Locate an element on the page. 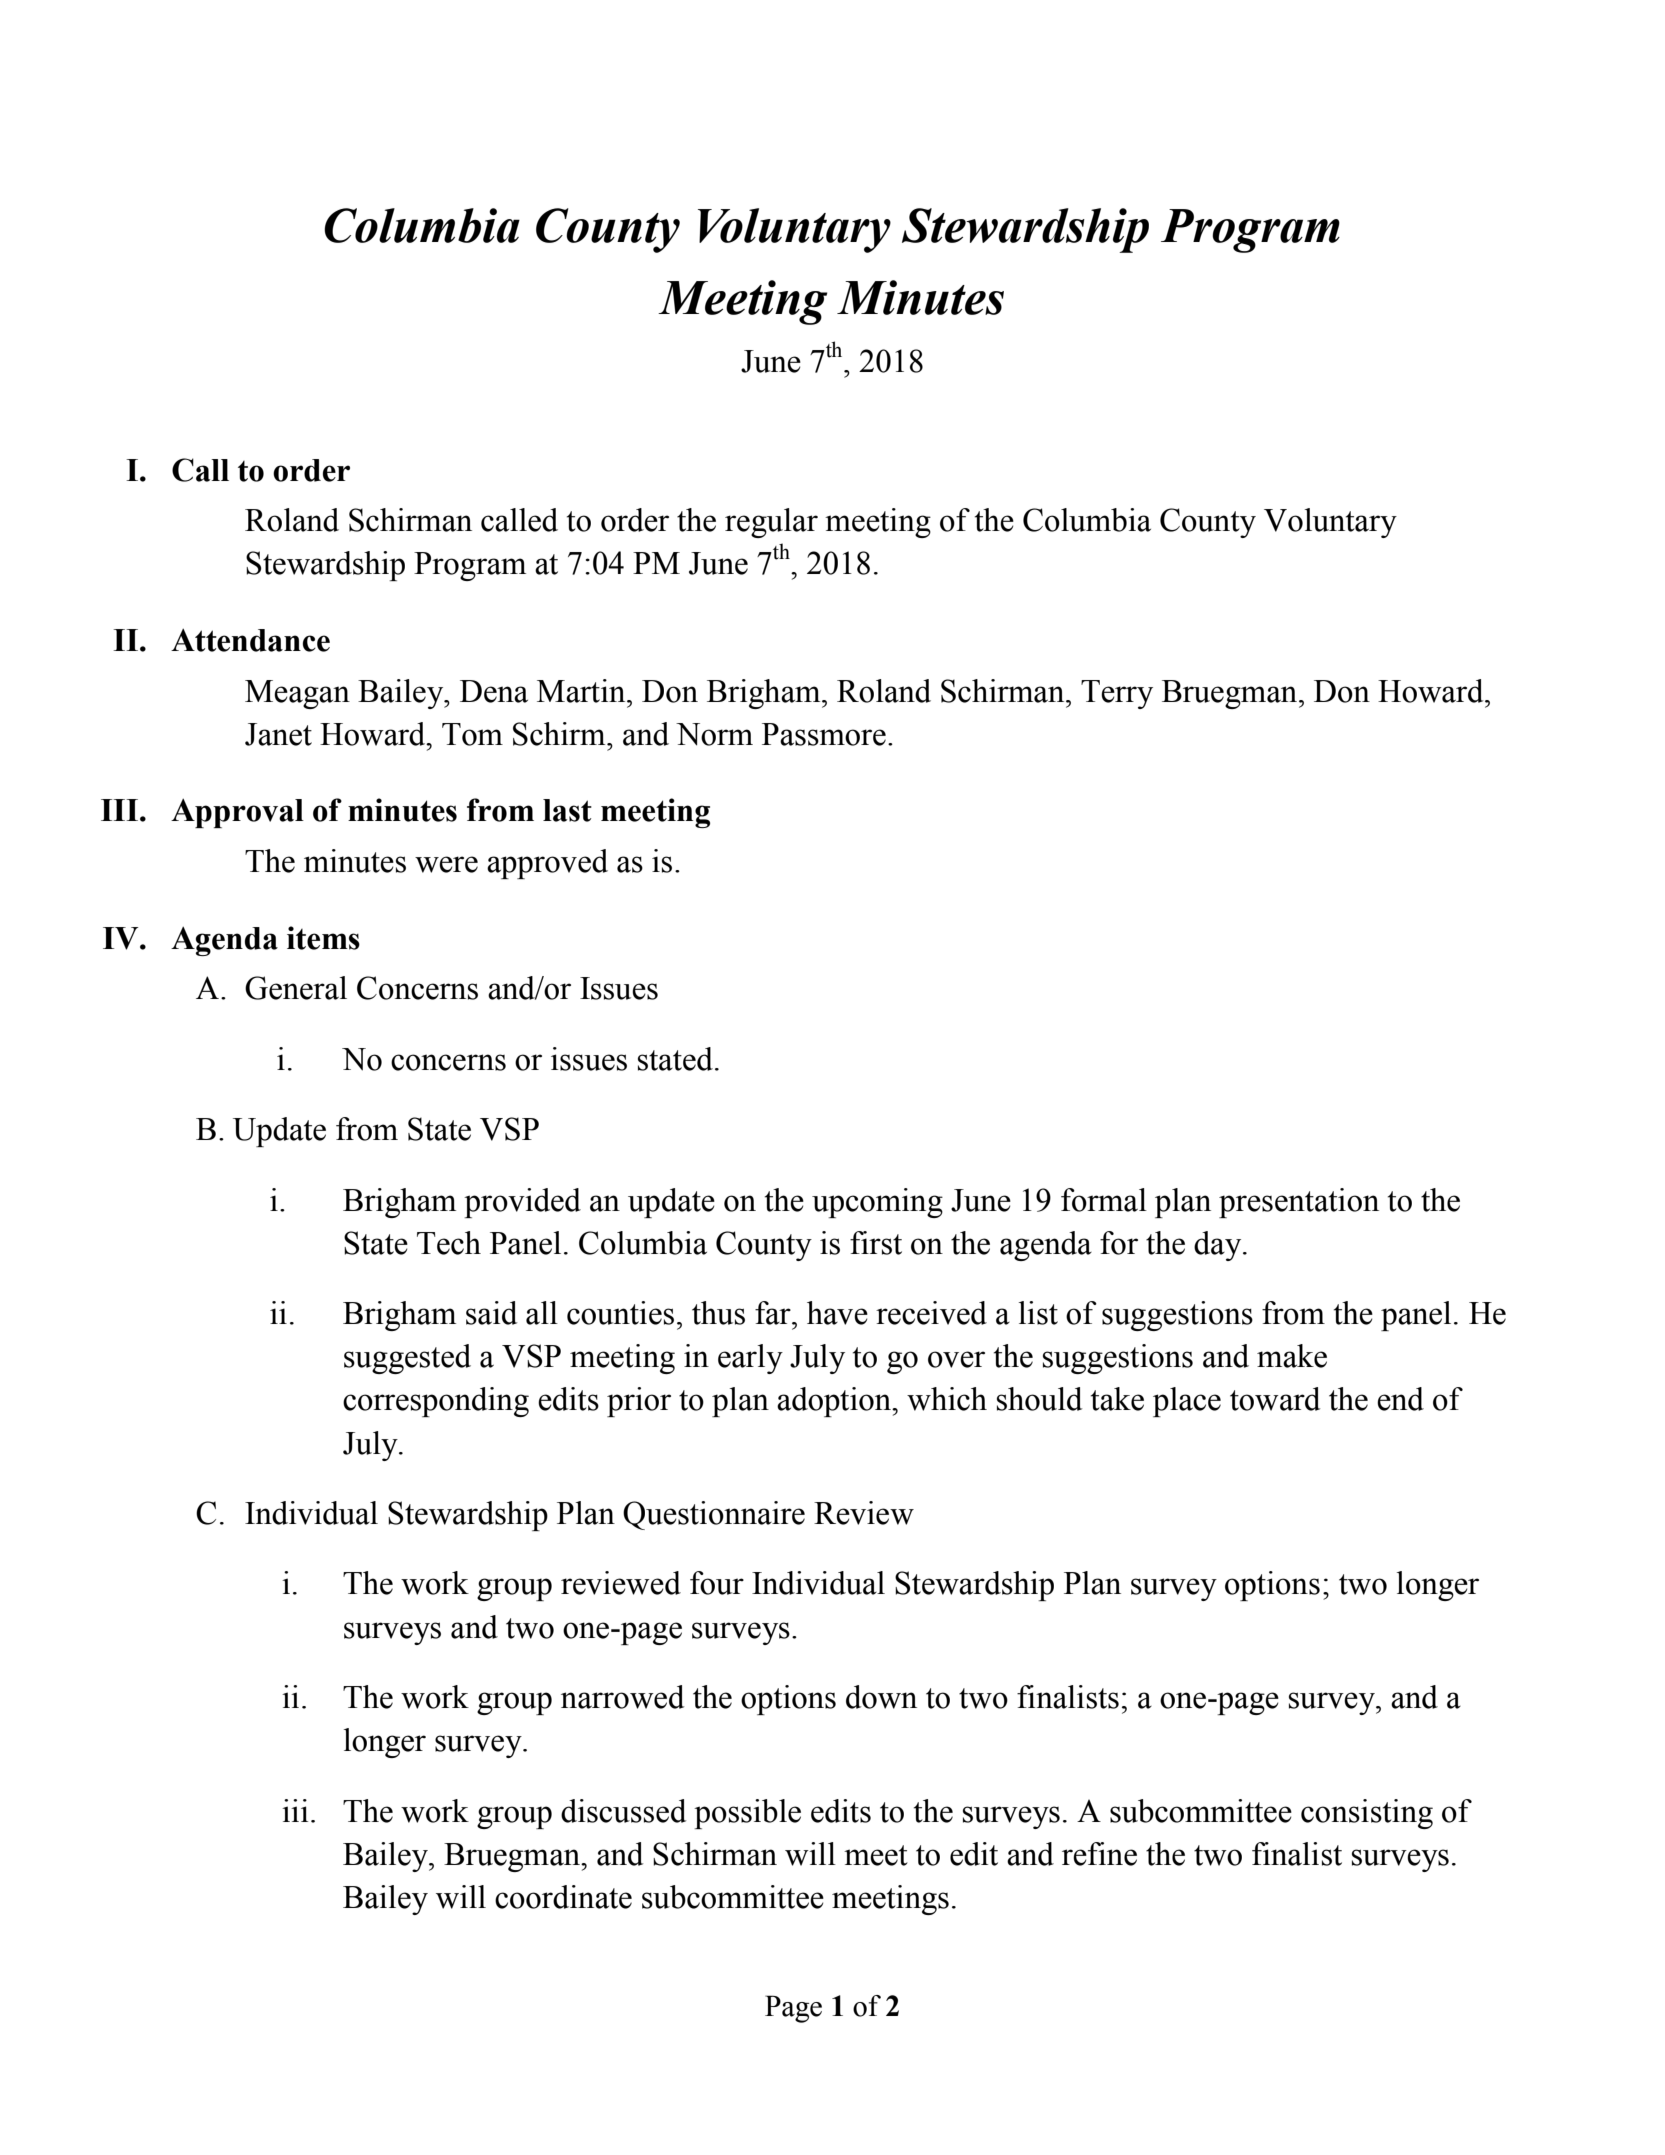  approved is located at coordinates (547, 864).
